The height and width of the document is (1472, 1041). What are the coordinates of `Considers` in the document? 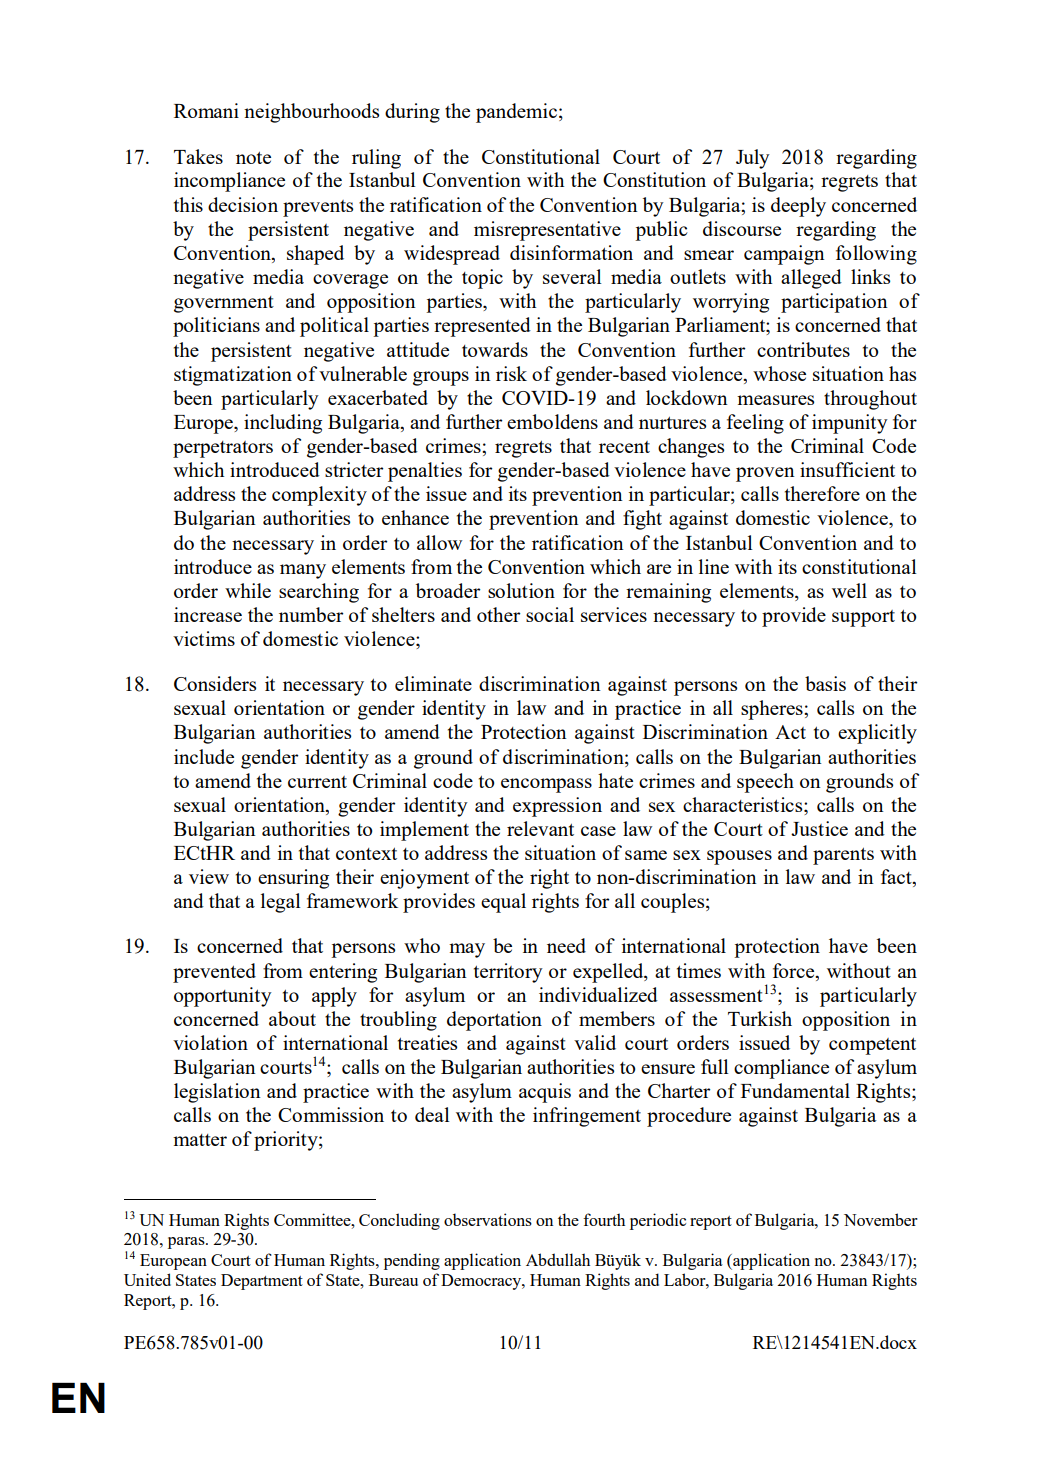 It's located at (215, 683).
